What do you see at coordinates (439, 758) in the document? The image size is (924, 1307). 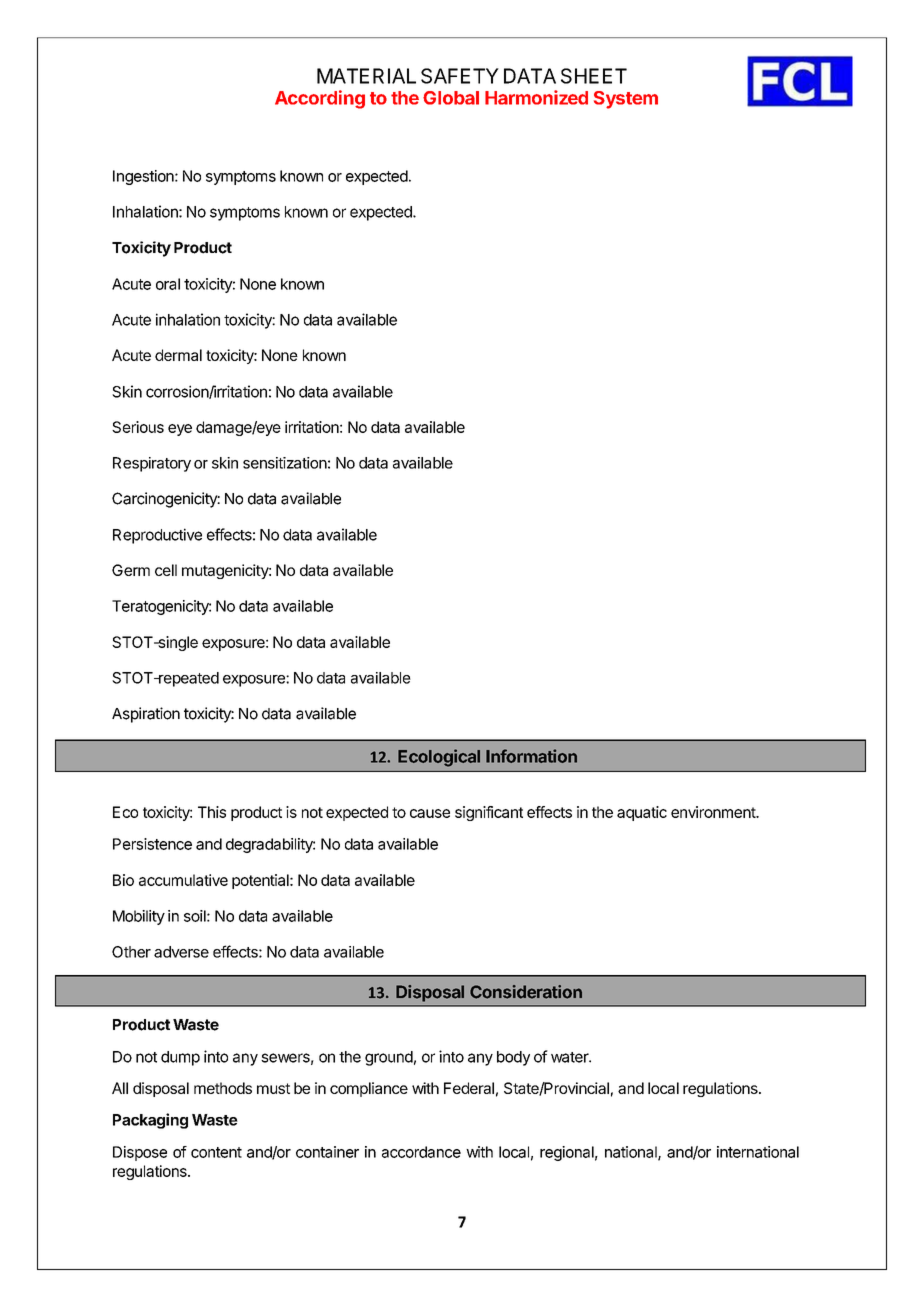 I see `Ecological` at bounding box center [439, 758].
